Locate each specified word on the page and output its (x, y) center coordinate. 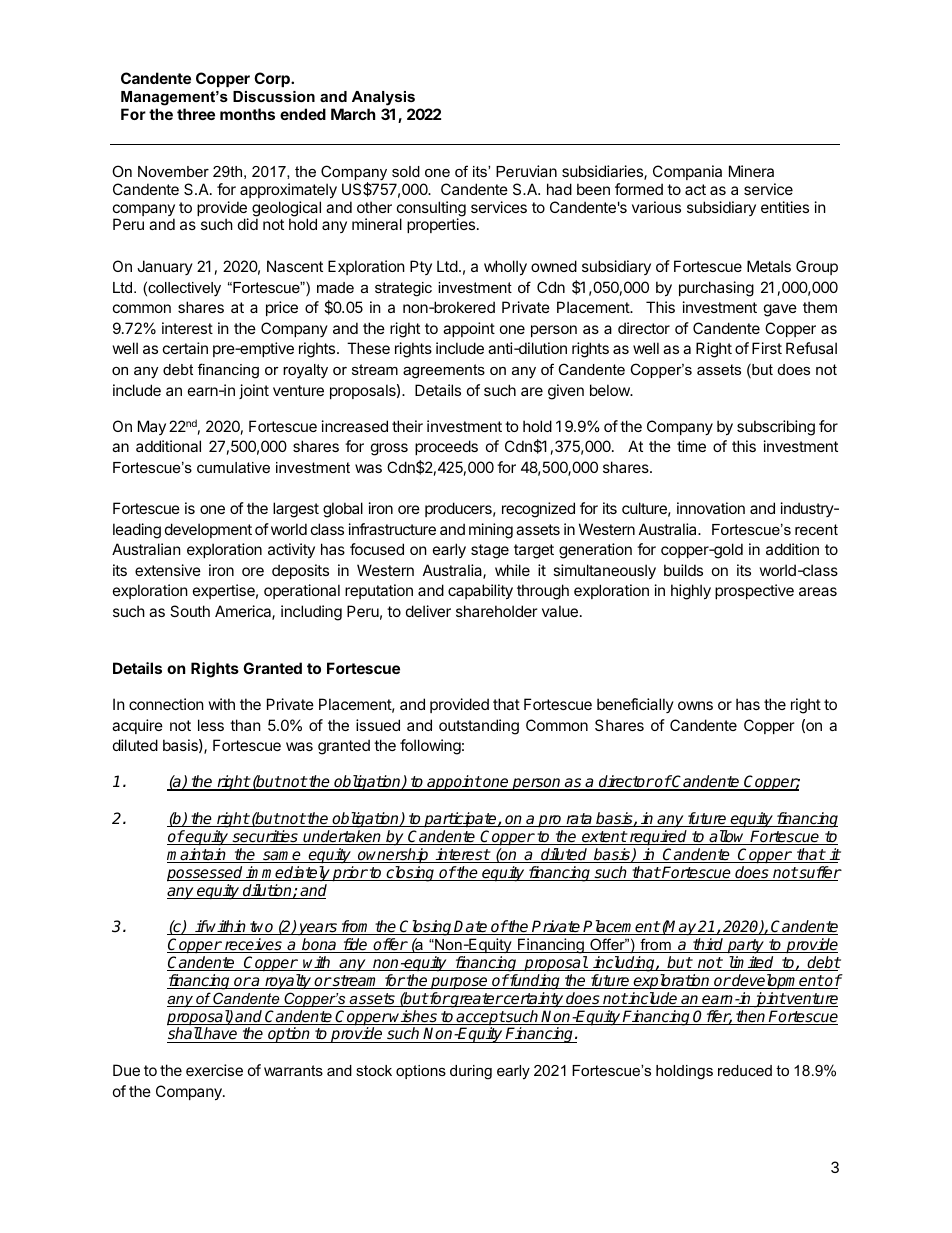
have (221, 1035)
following (430, 747)
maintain (197, 855)
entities (785, 207)
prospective (754, 591)
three (196, 114)
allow (728, 837)
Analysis (383, 98)
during (471, 1072)
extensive (168, 570)
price (282, 308)
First (767, 348)
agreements (444, 371)
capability (480, 591)
